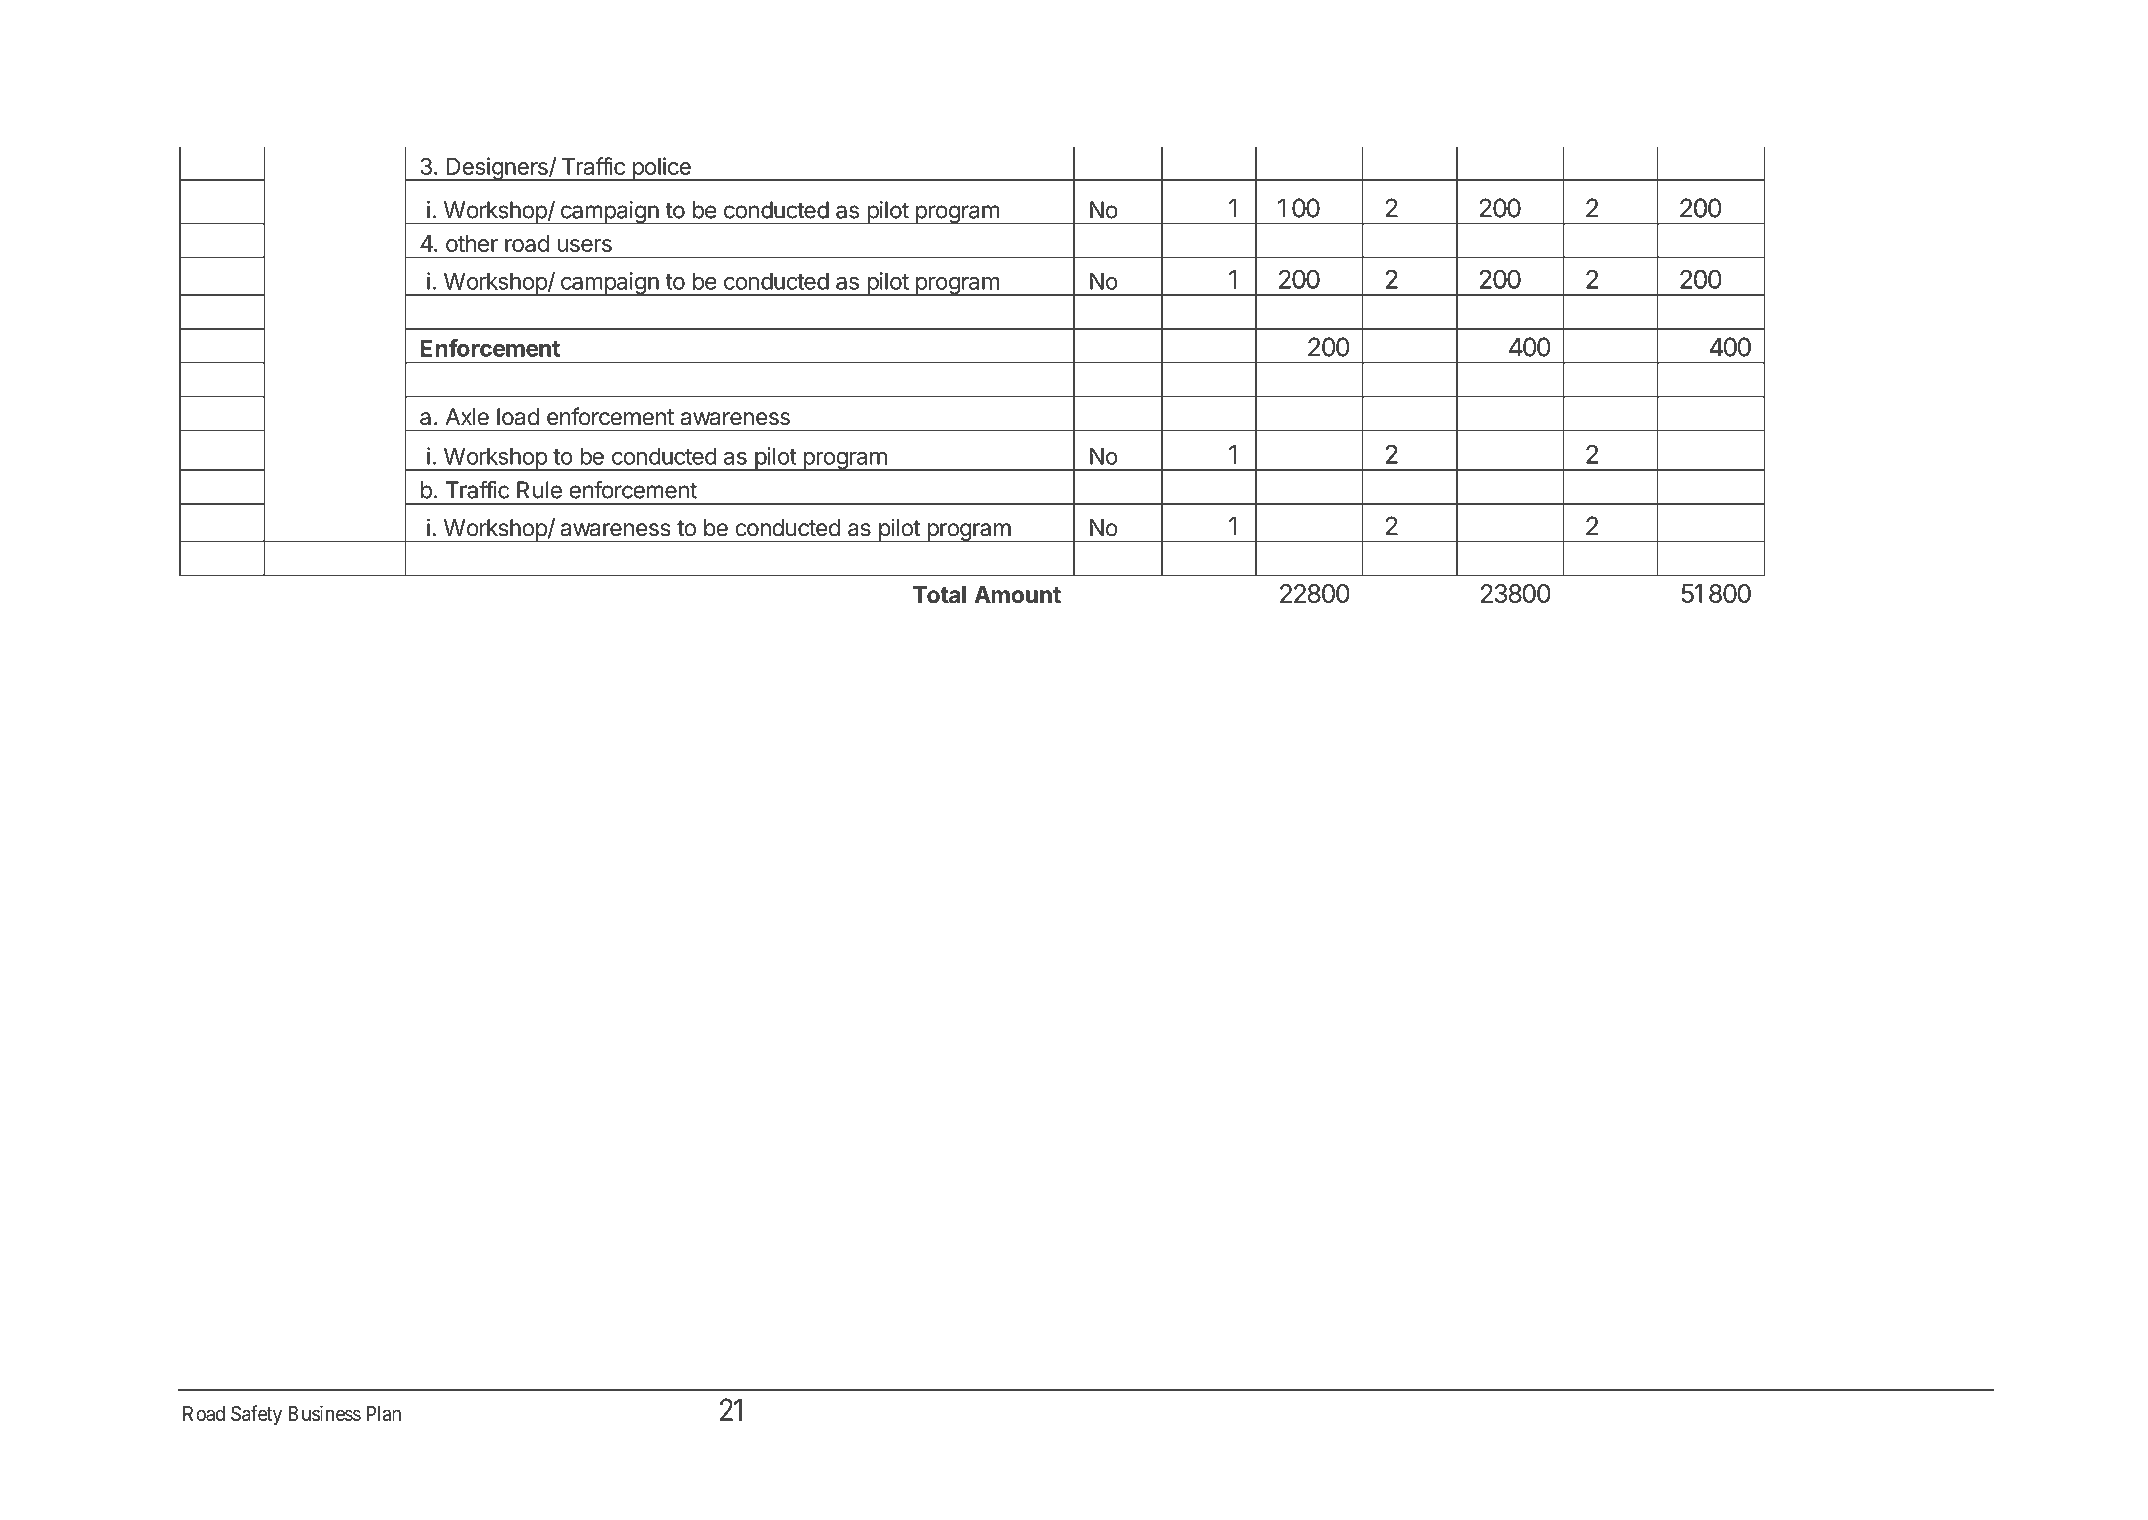 The height and width of the screenshot is (1520, 2148). Describe the element at coordinates (384, 1414) in the screenshot. I see `Plan` at that location.
